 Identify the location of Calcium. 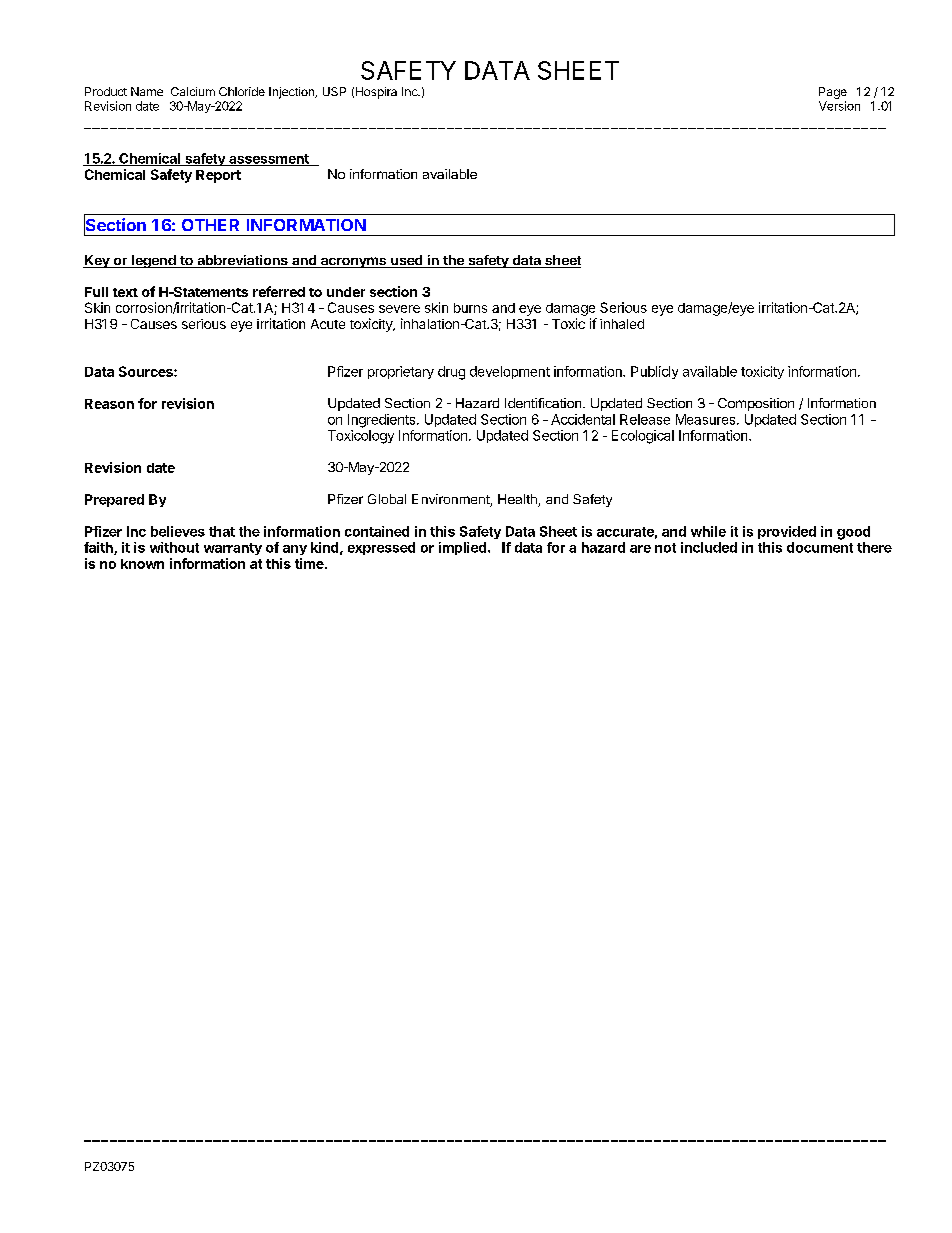
(193, 91).
